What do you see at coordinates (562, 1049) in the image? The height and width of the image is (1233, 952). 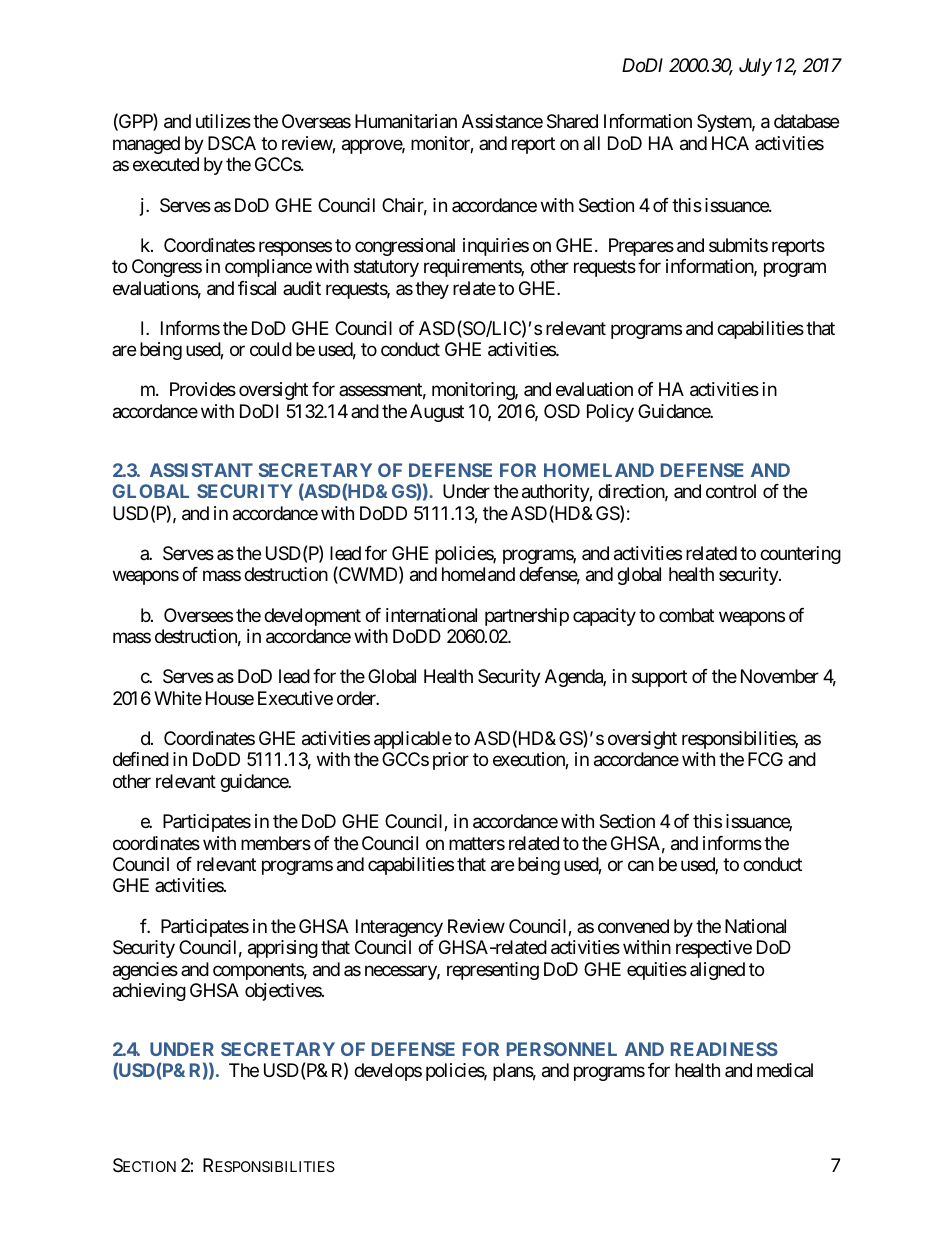 I see `PERSONNEL` at bounding box center [562, 1049].
